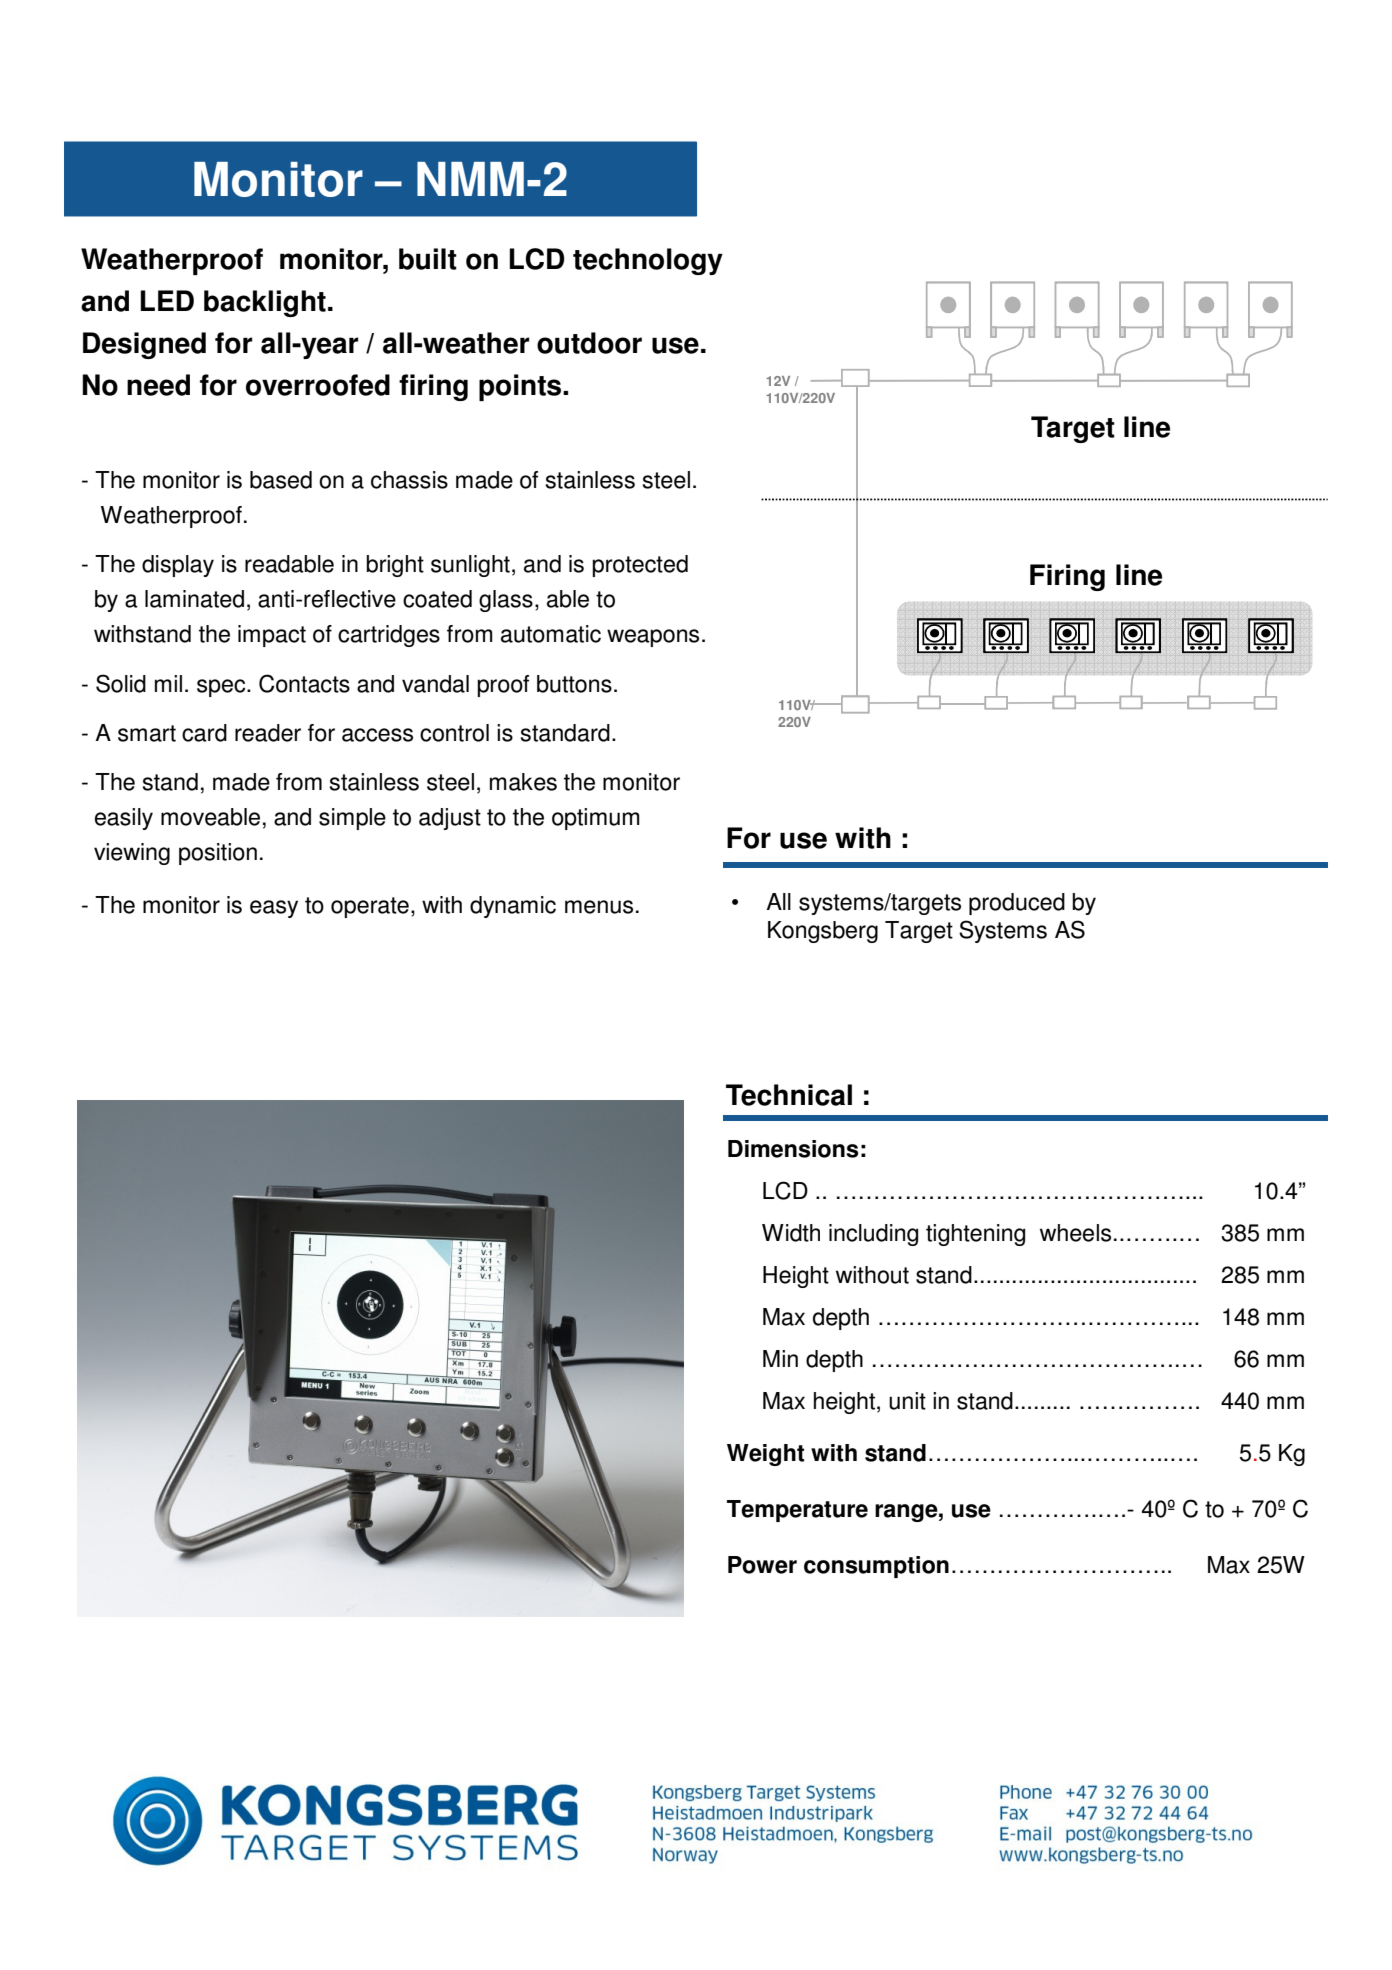 The height and width of the screenshot is (1970, 1392). What do you see at coordinates (1017, 904) in the screenshot?
I see `produced` at bounding box center [1017, 904].
